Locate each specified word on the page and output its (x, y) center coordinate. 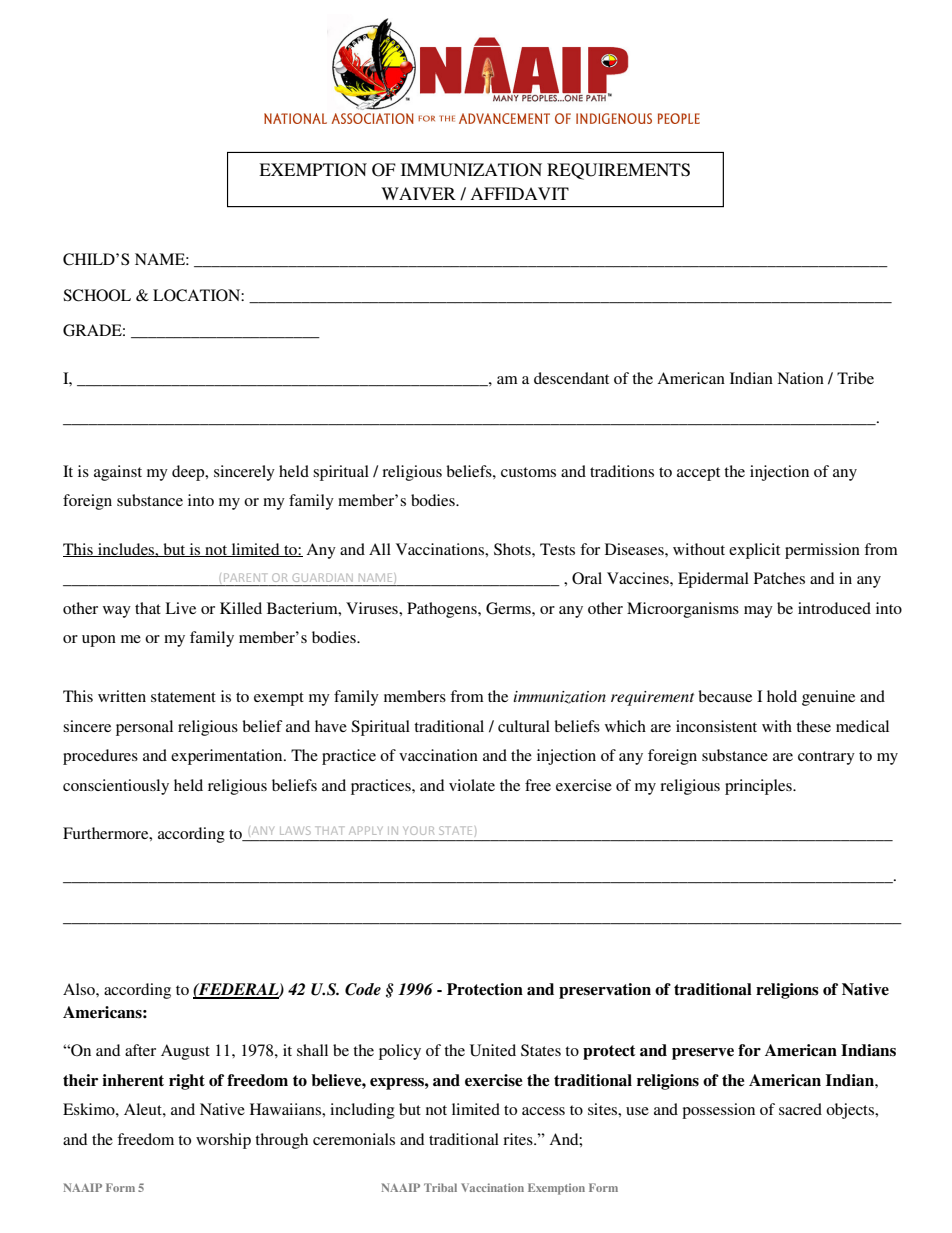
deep (189, 473)
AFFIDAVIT (519, 193)
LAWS (295, 830)
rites (519, 1139)
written (122, 696)
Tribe (855, 378)
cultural (524, 726)
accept (698, 474)
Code (363, 989)
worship (223, 1141)
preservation (605, 991)
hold (782, 696)
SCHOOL (97, 295)
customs (528, 472)
